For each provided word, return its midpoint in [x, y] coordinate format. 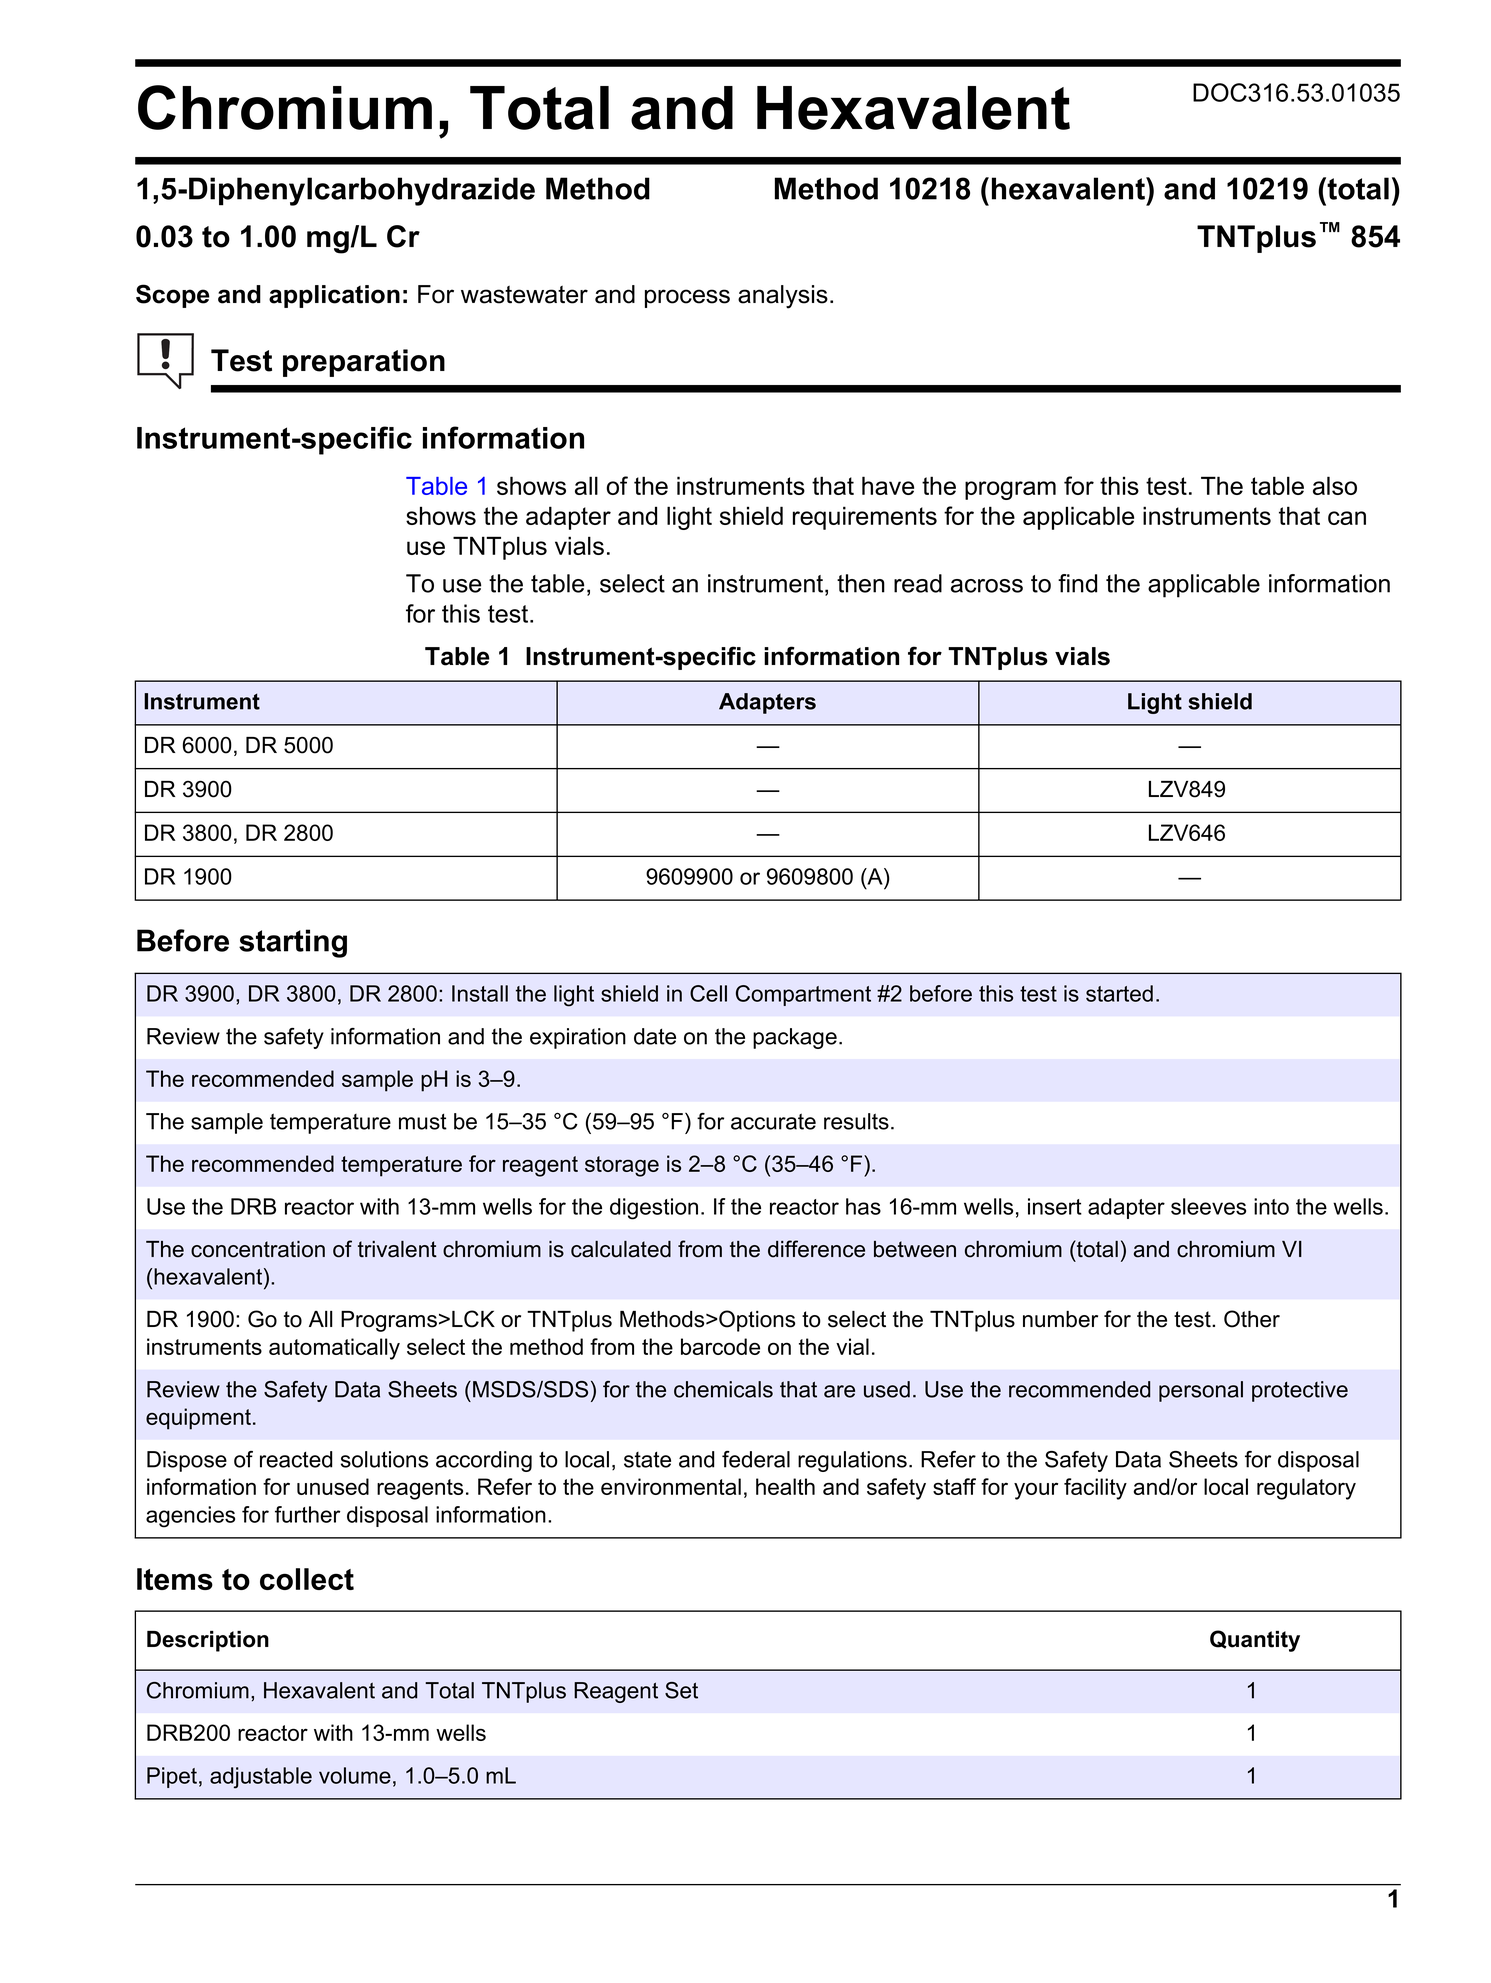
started [1119, 993]
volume [355, 1775]
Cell [708, 993]
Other [1252, 1319]
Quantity [1255, 1641]
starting [293, 943]
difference [816, 1249]
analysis [783, 297]
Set [681, 1690]
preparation [364, 363]
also [1335, 485]
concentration [258, 1249]
